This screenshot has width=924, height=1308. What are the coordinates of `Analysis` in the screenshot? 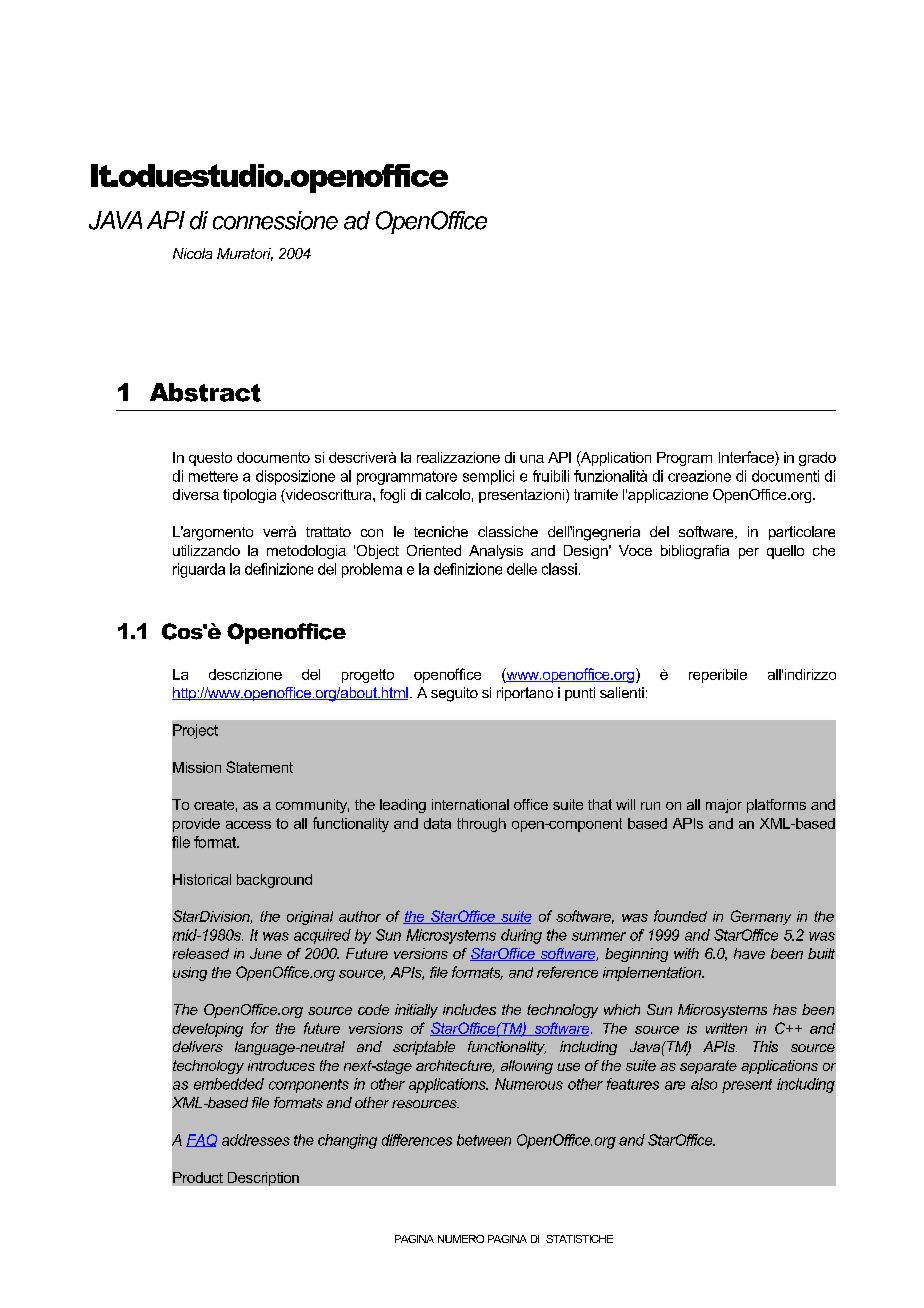 It's located at (496, 552).
